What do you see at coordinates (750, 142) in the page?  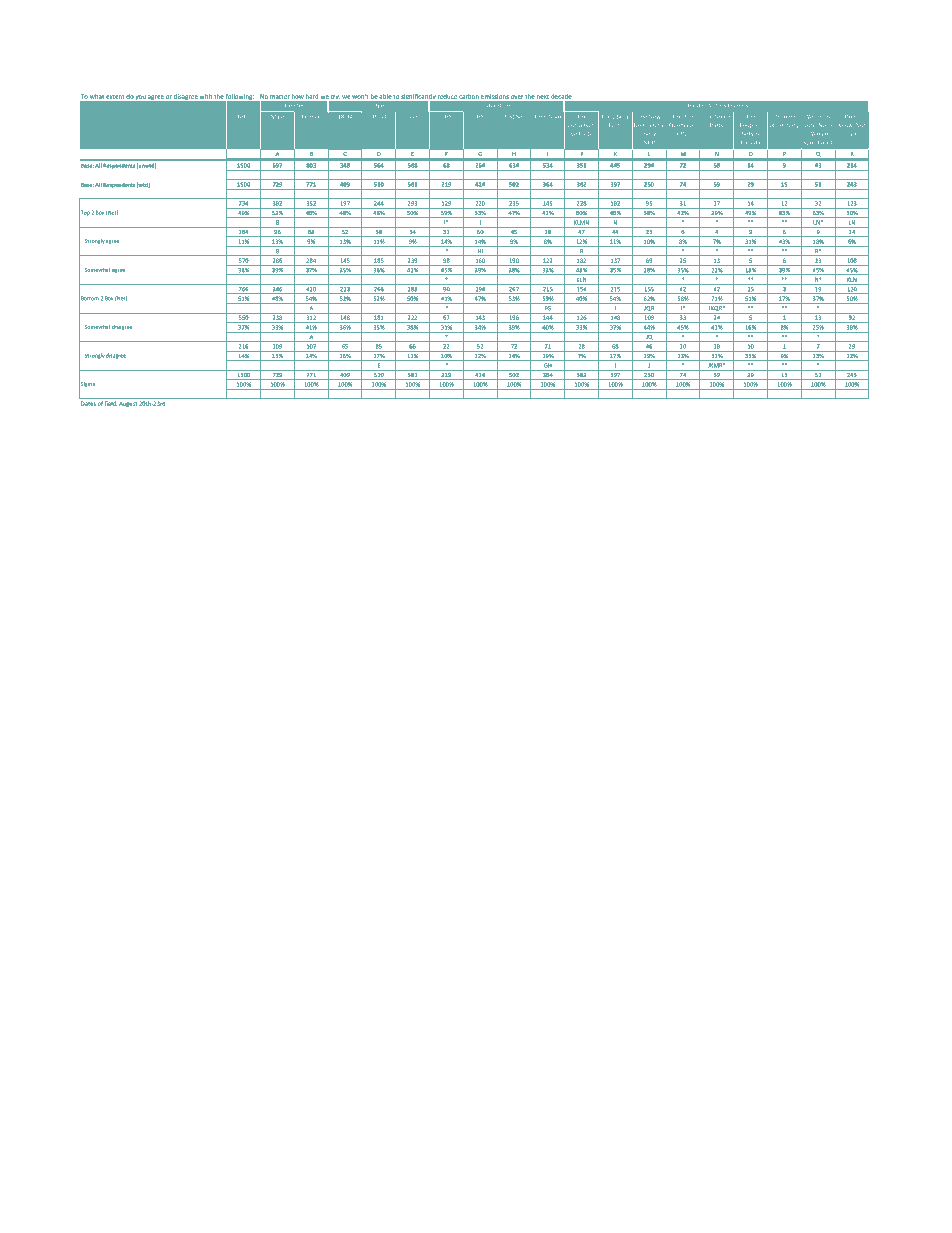 I see `Canada` at bounding box center [750, 142].
